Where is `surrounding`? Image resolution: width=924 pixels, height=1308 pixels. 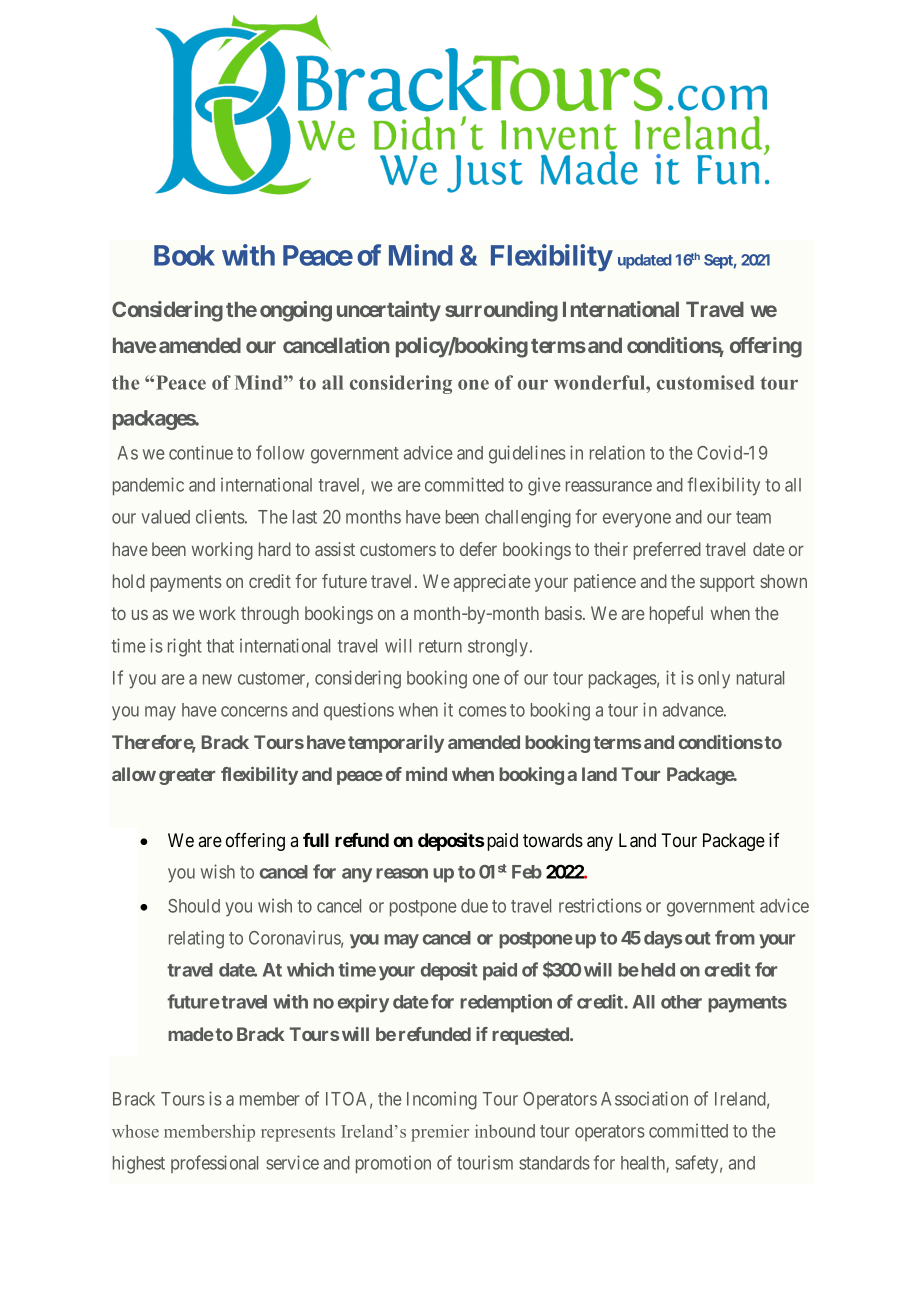 surrounding is located at coordinates (501, 311).
